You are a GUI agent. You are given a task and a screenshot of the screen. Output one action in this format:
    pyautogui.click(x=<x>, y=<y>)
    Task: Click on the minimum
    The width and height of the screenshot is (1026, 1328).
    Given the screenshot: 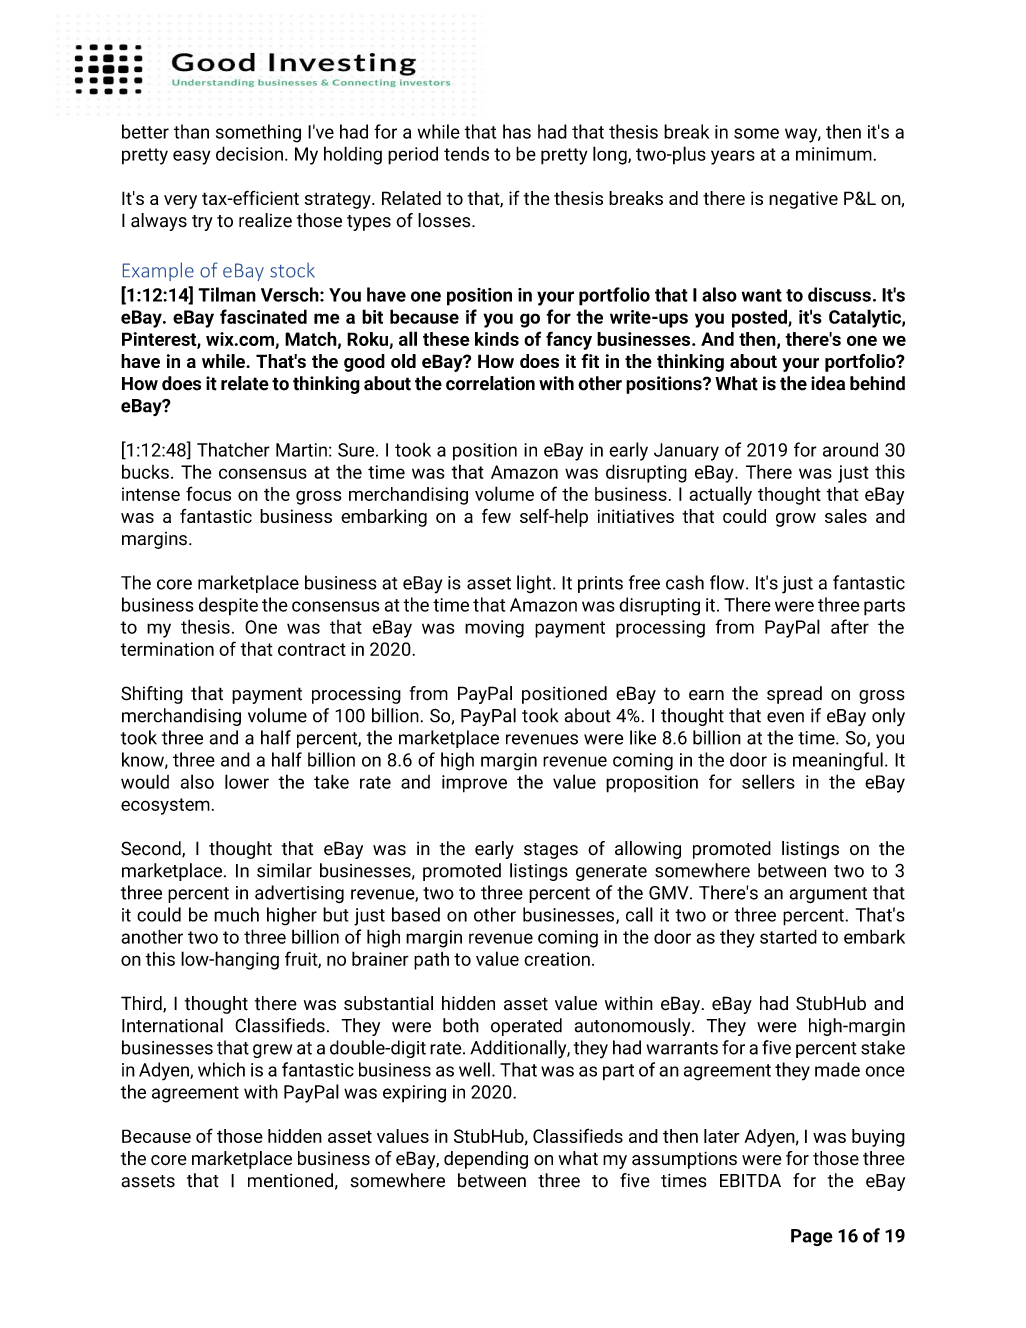 What is the action you would take?
    pyautogui.click(x=834, y=154)
